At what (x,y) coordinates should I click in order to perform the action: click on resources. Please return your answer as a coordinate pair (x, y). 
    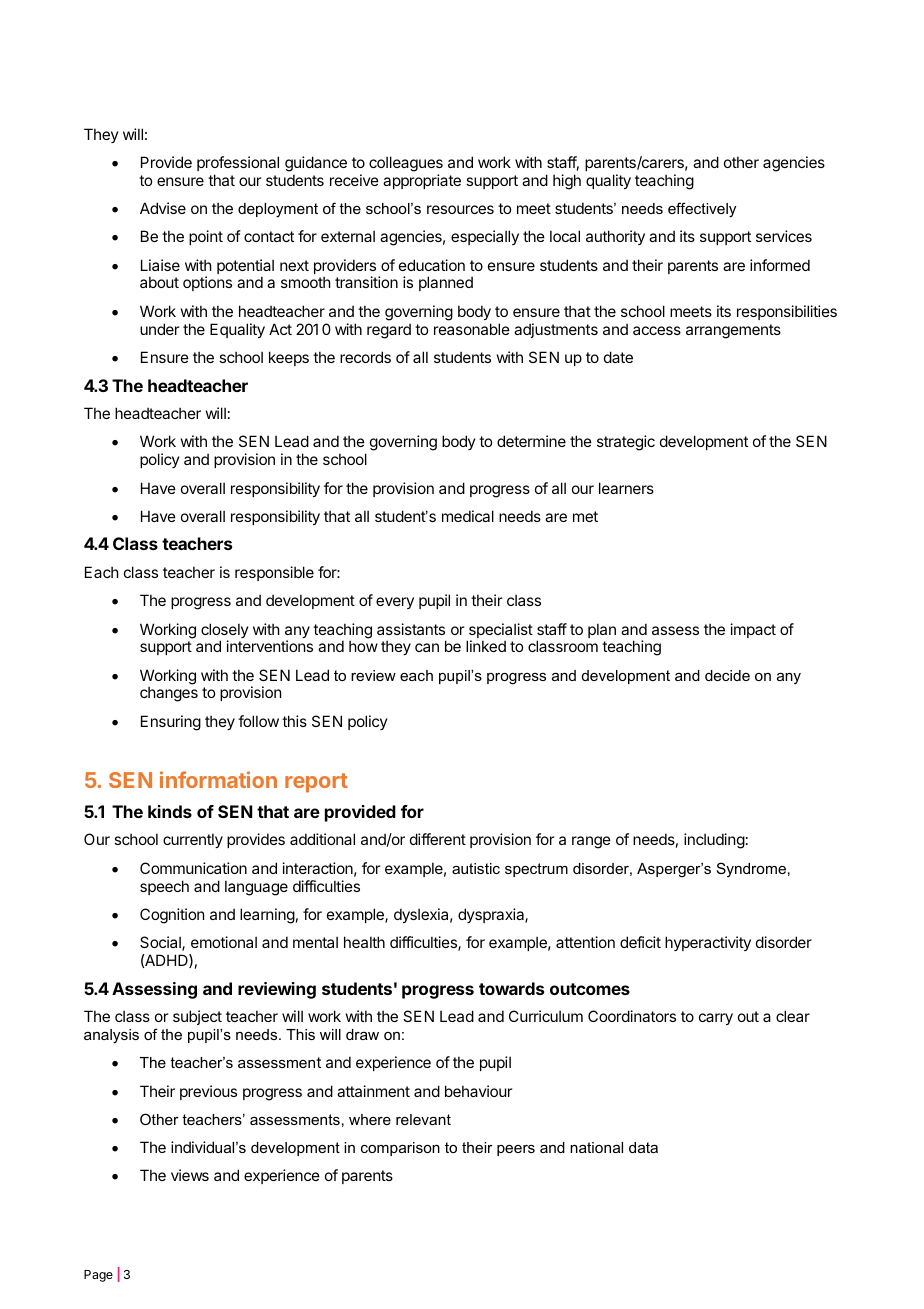
    Looking at the image, I should click on (460, 209).
